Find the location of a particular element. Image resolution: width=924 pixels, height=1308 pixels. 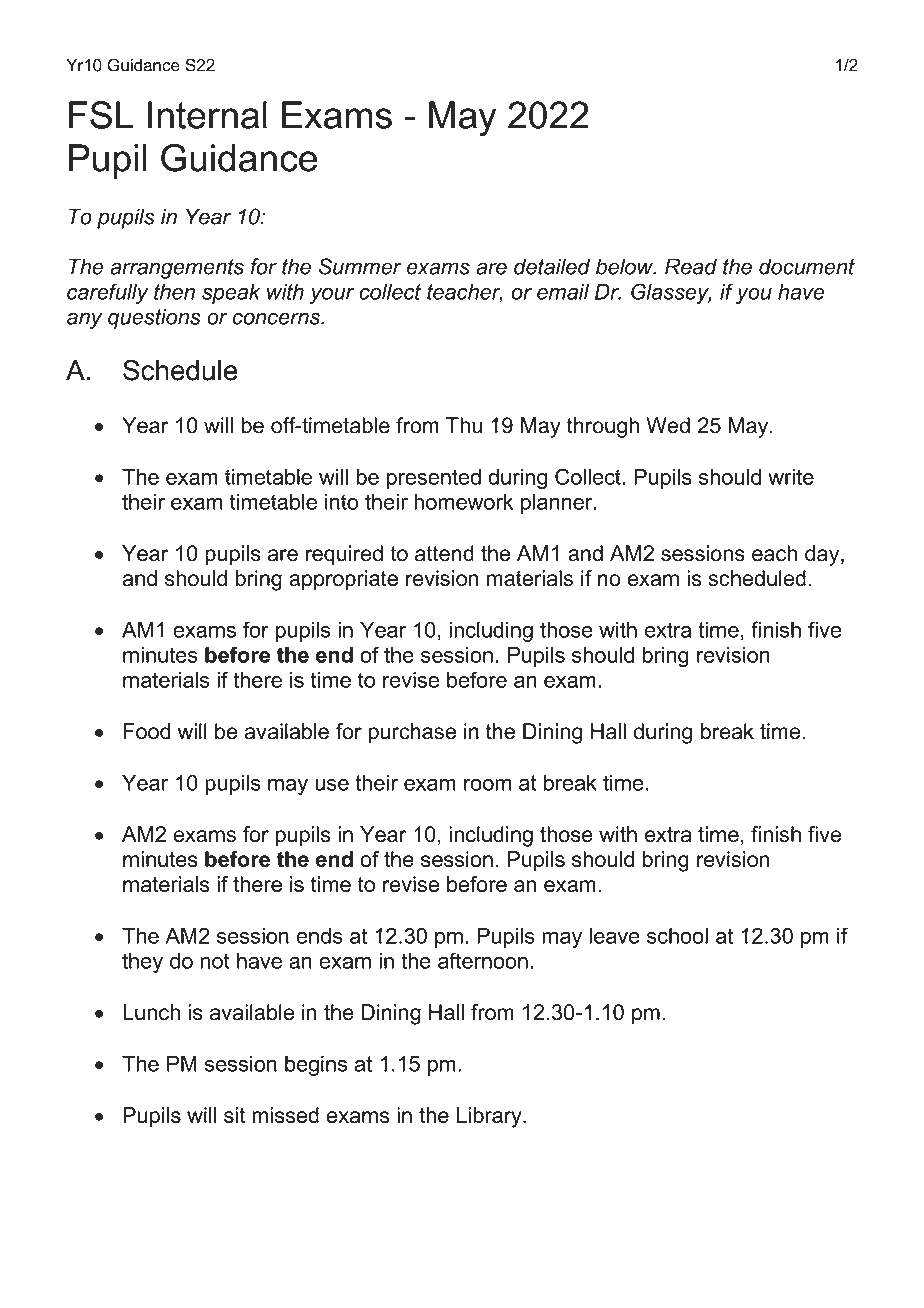

attend is located at coordinates (444, 553).
